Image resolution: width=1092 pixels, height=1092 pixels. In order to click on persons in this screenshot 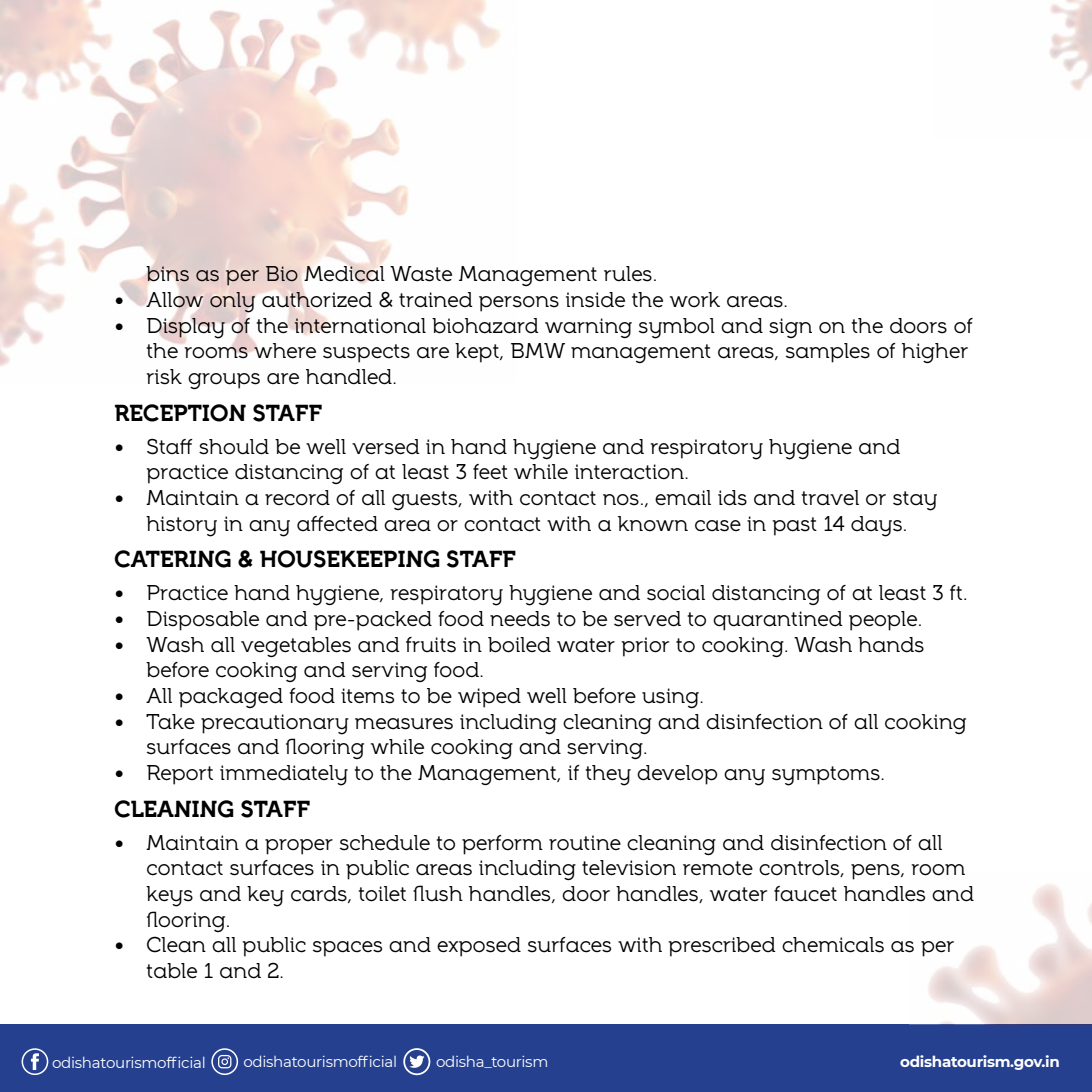, I will do `click(519, 304)`.
